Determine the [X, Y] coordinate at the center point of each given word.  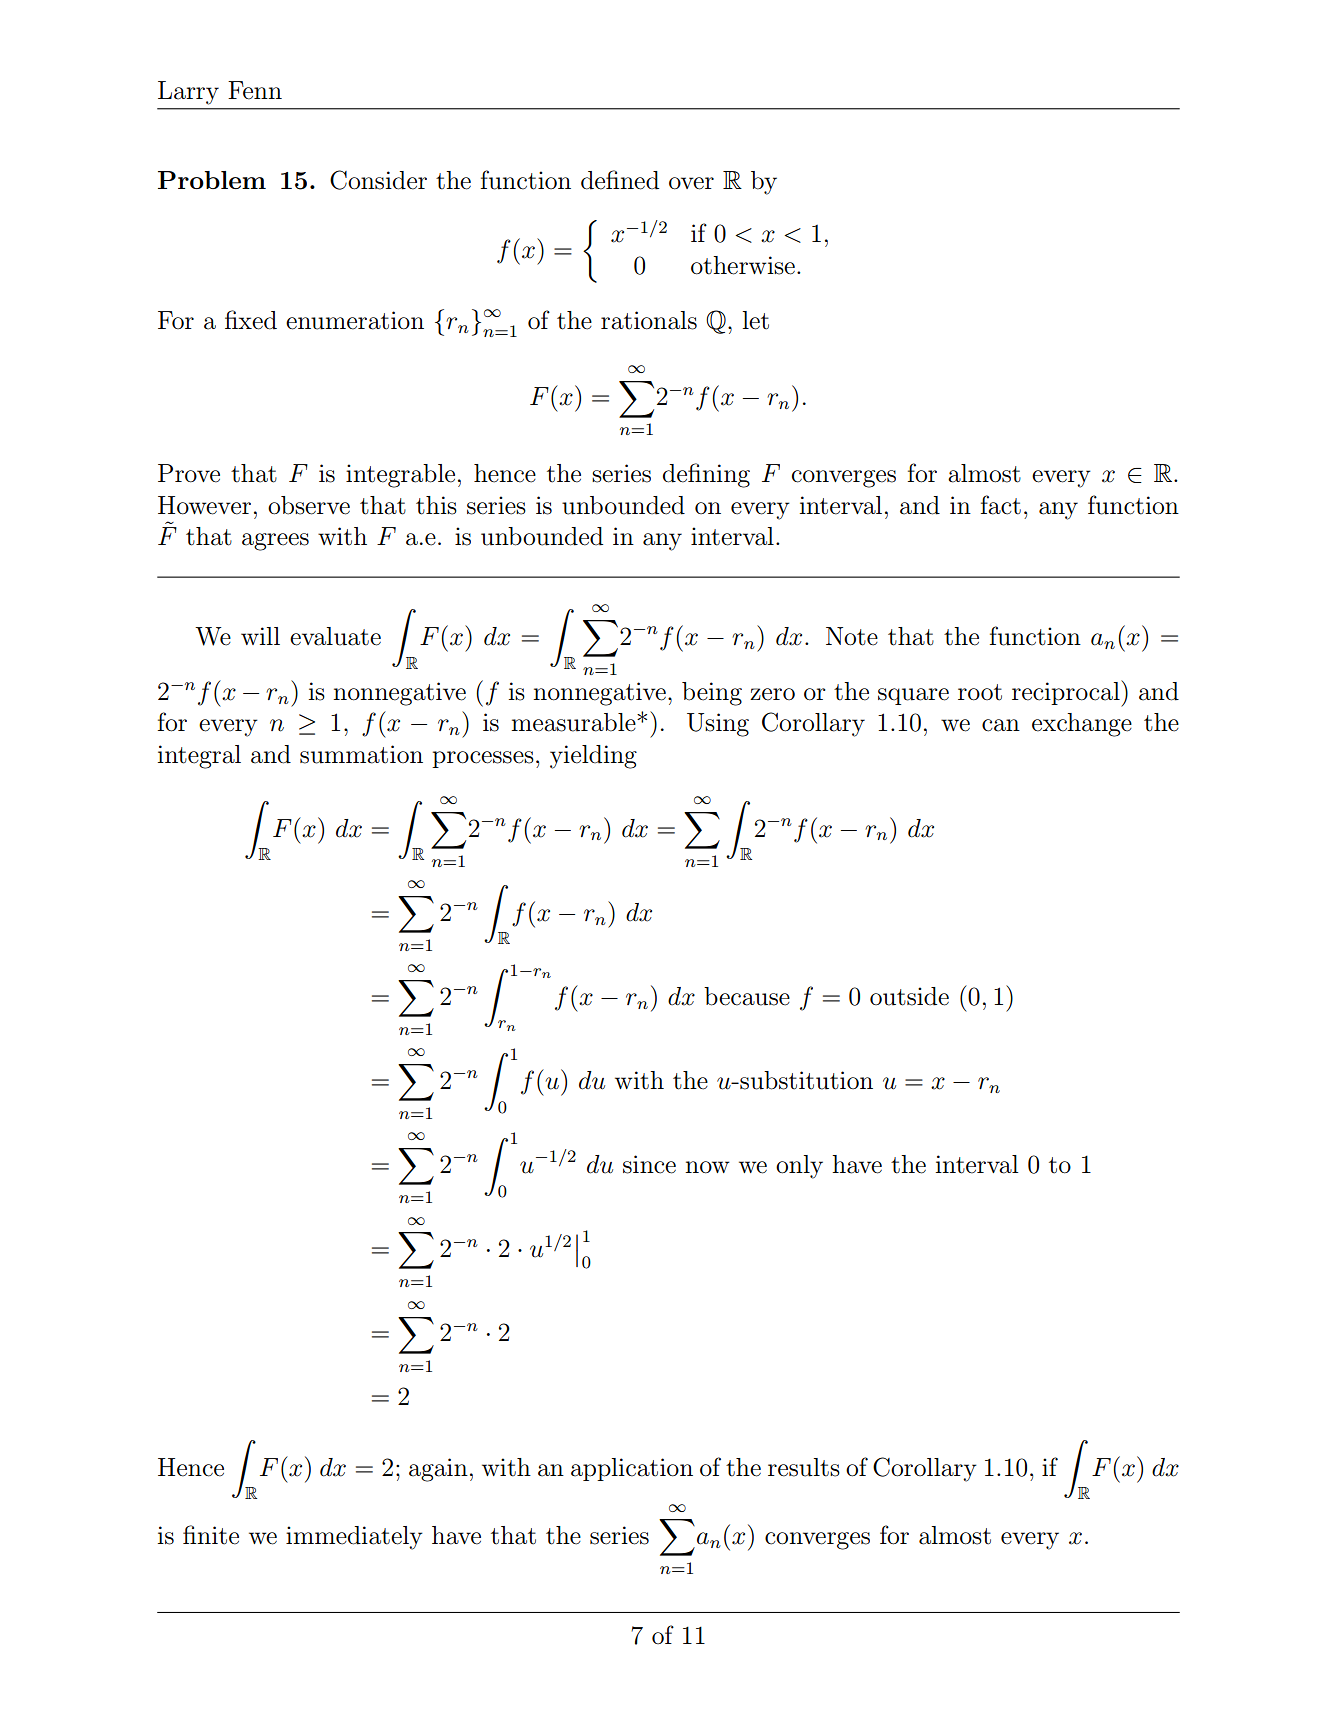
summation [361, 754]
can [1001, 725]
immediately [354, 1538]
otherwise [743, 265]
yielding [593, 757]
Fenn [255, 90]
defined [620, 180]
